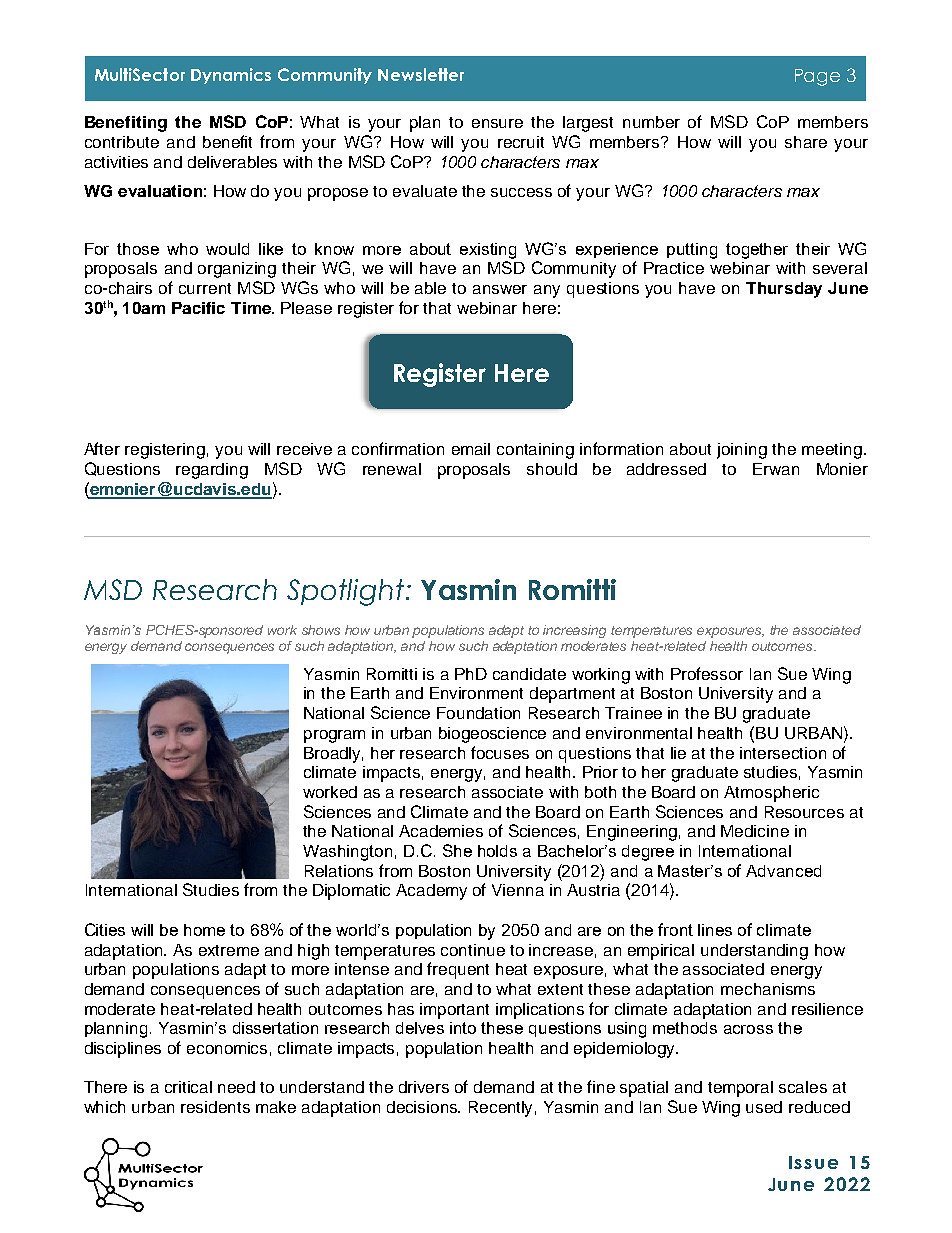 The image size is (952, 1233). I want to click on Advanced, so click(783, 871).
